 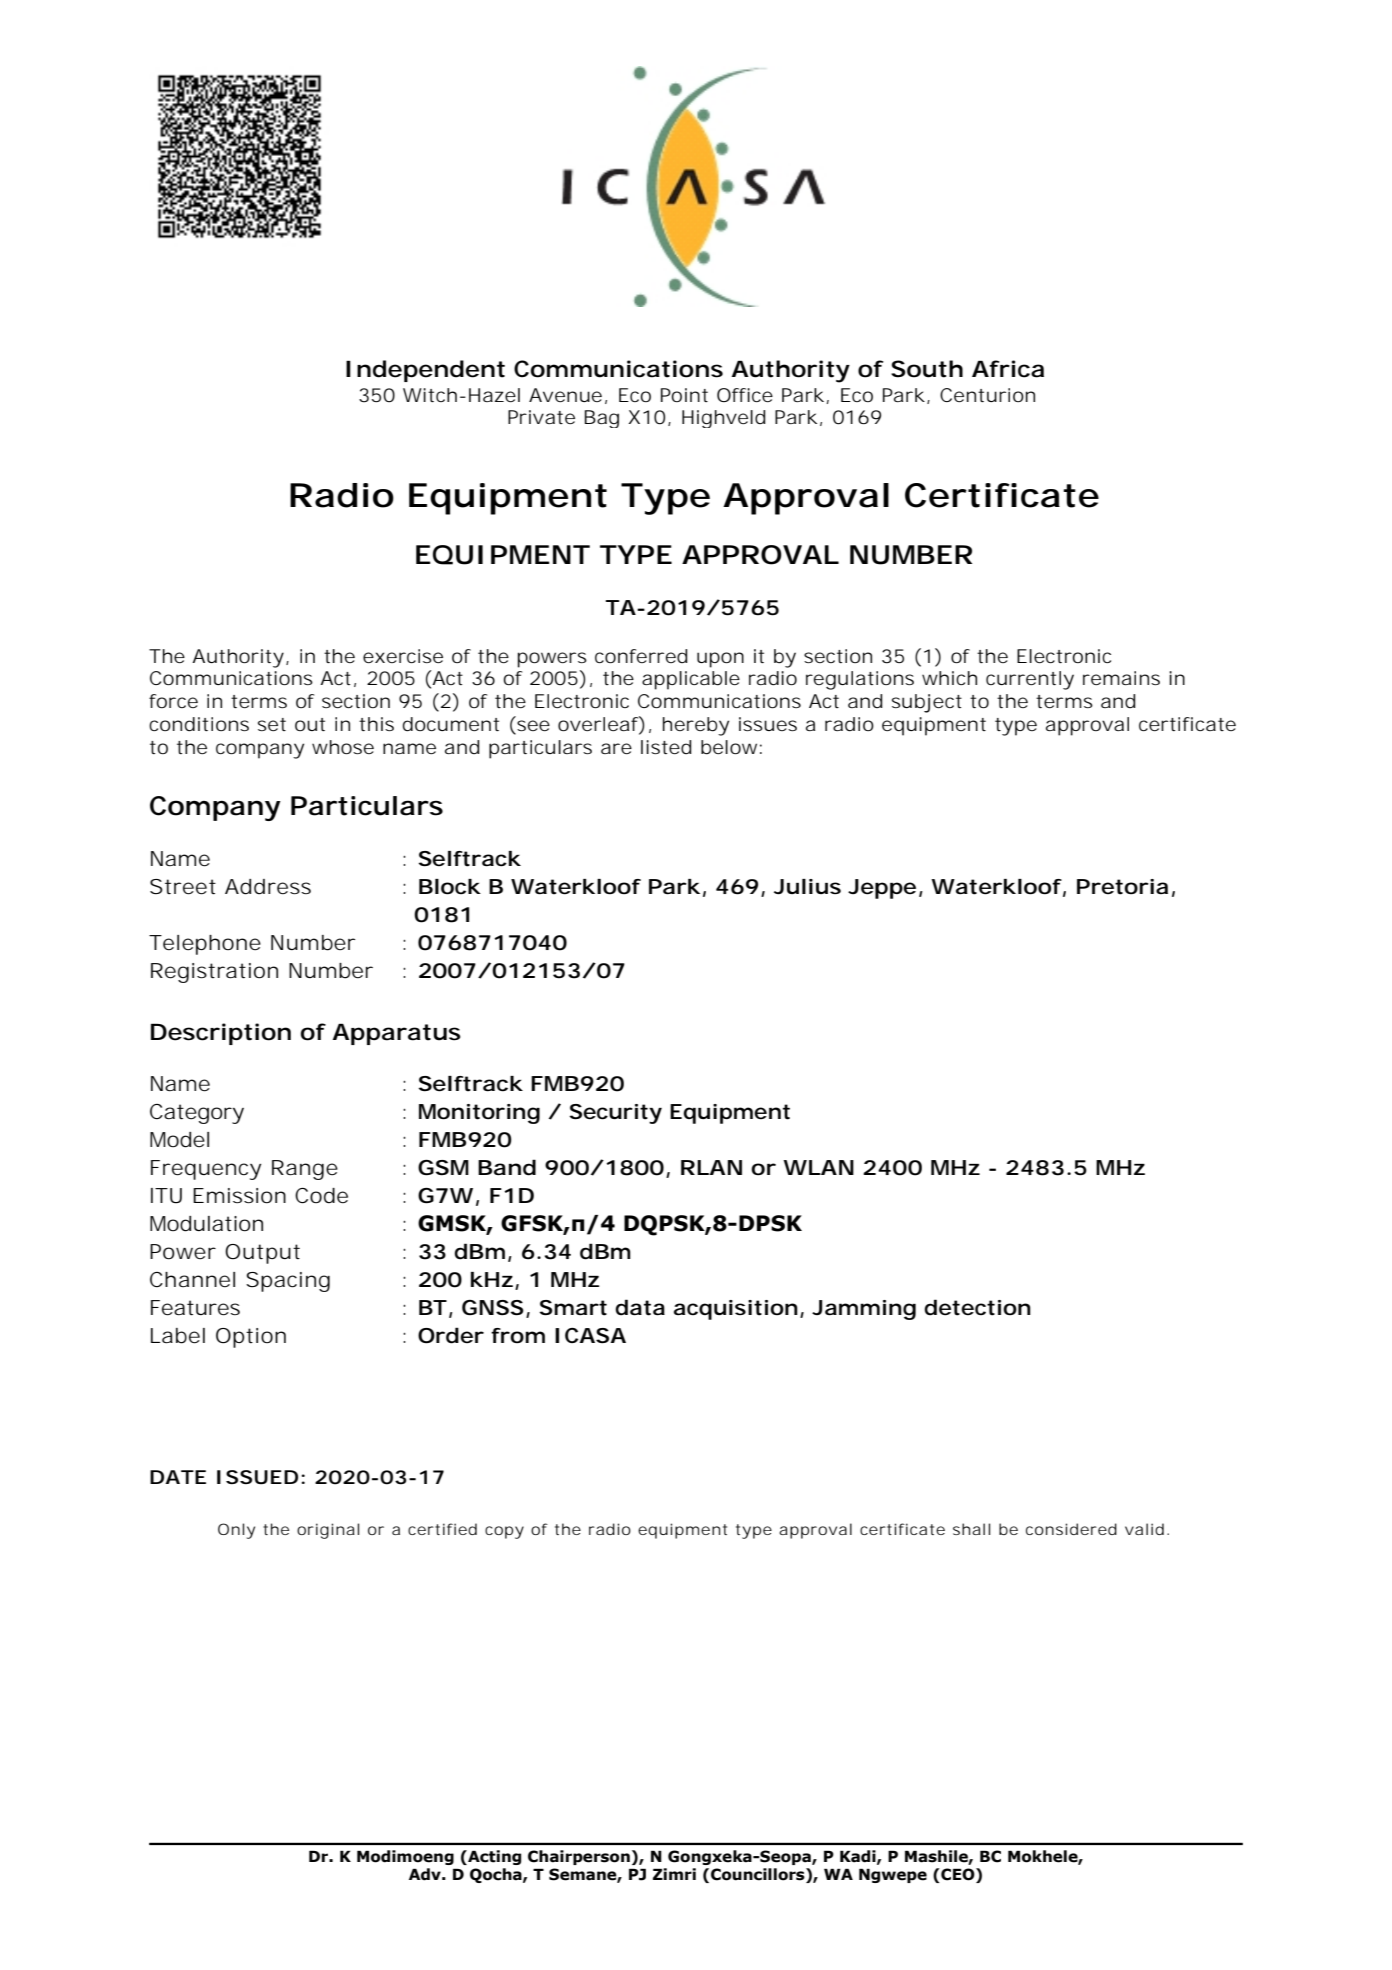 What do you see at coordinates (272, 724) in the document?
I see `set` at bounding box center [272, 724].
